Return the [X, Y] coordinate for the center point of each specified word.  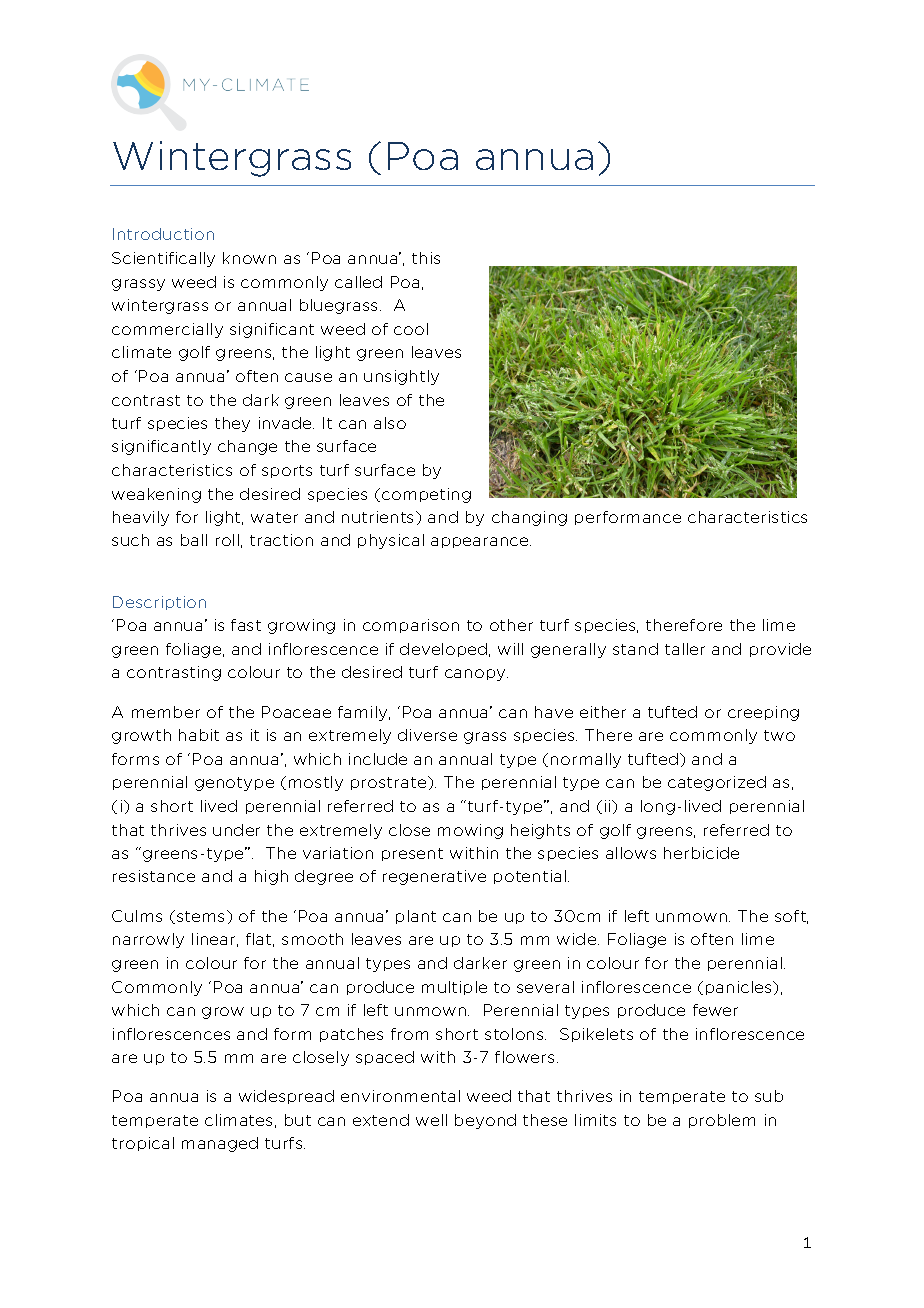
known [249, 258]
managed [220, 1144]
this [426, 258]
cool [411, 329]
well [431, 1120]
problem [722, 1121]
